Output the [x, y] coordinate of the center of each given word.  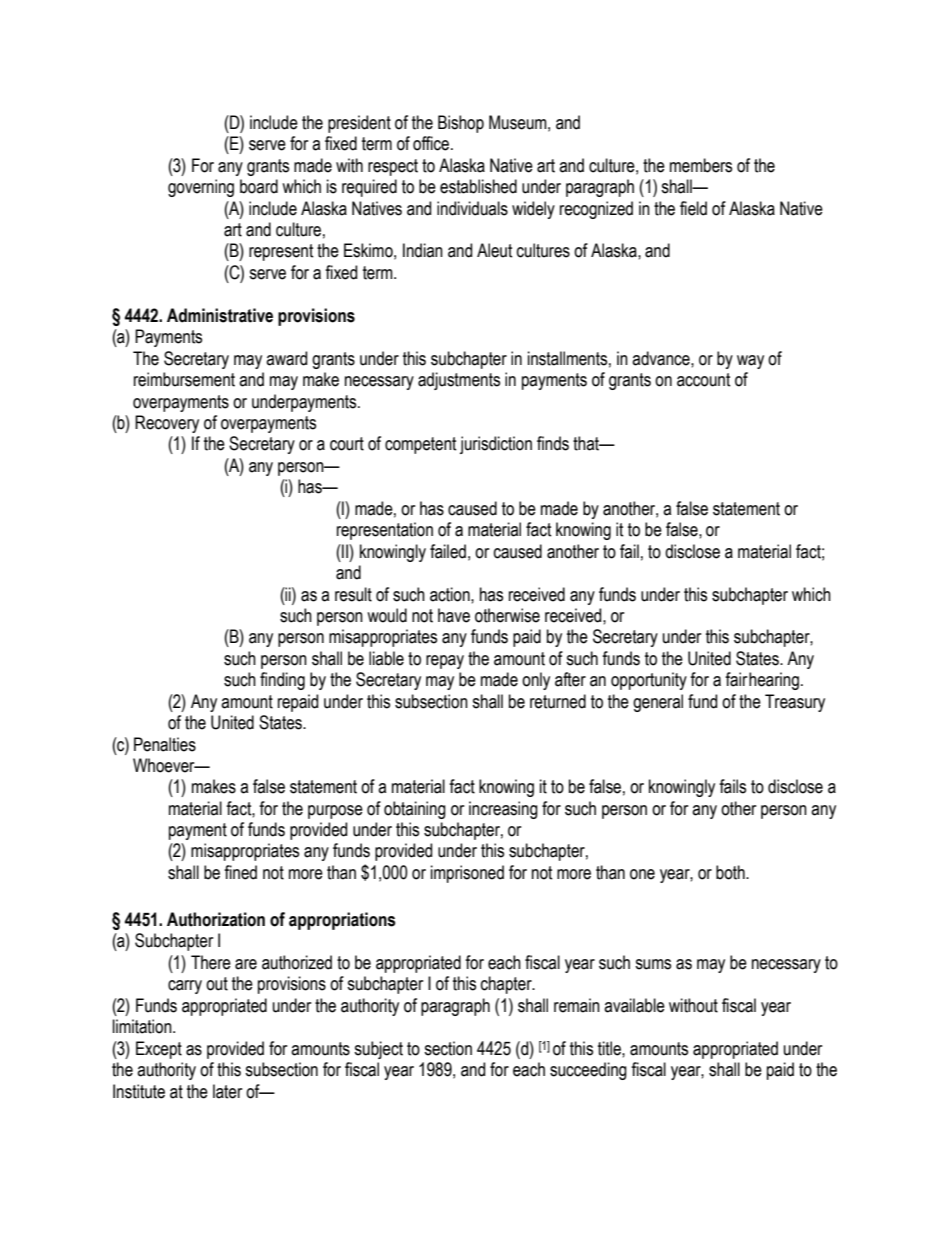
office [432, 143]
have [454, 615]
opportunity [649, 681]
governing [201, 188]
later [227, 1091]
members [701, 165]
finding [282, 681]
